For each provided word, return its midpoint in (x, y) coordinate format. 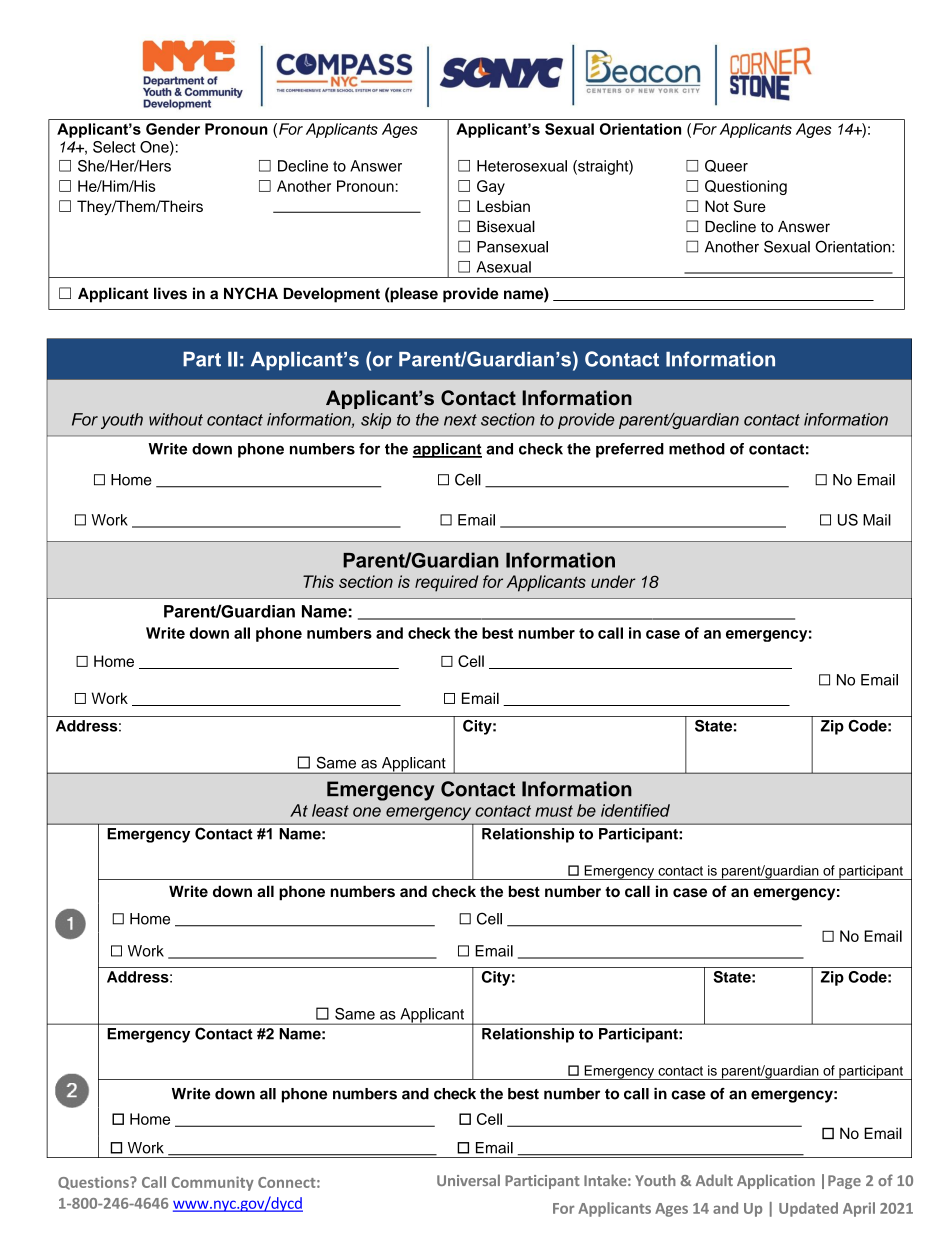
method (697, 449)
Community (213, 1183)
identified (635, 810)
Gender (173, 129)
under (613, 581)
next (460, 420)
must (554, 811)
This (318, 581)
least (330, 810)
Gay (491, 187)
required (446, 583)
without (176, 419)
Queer (726, 166)
